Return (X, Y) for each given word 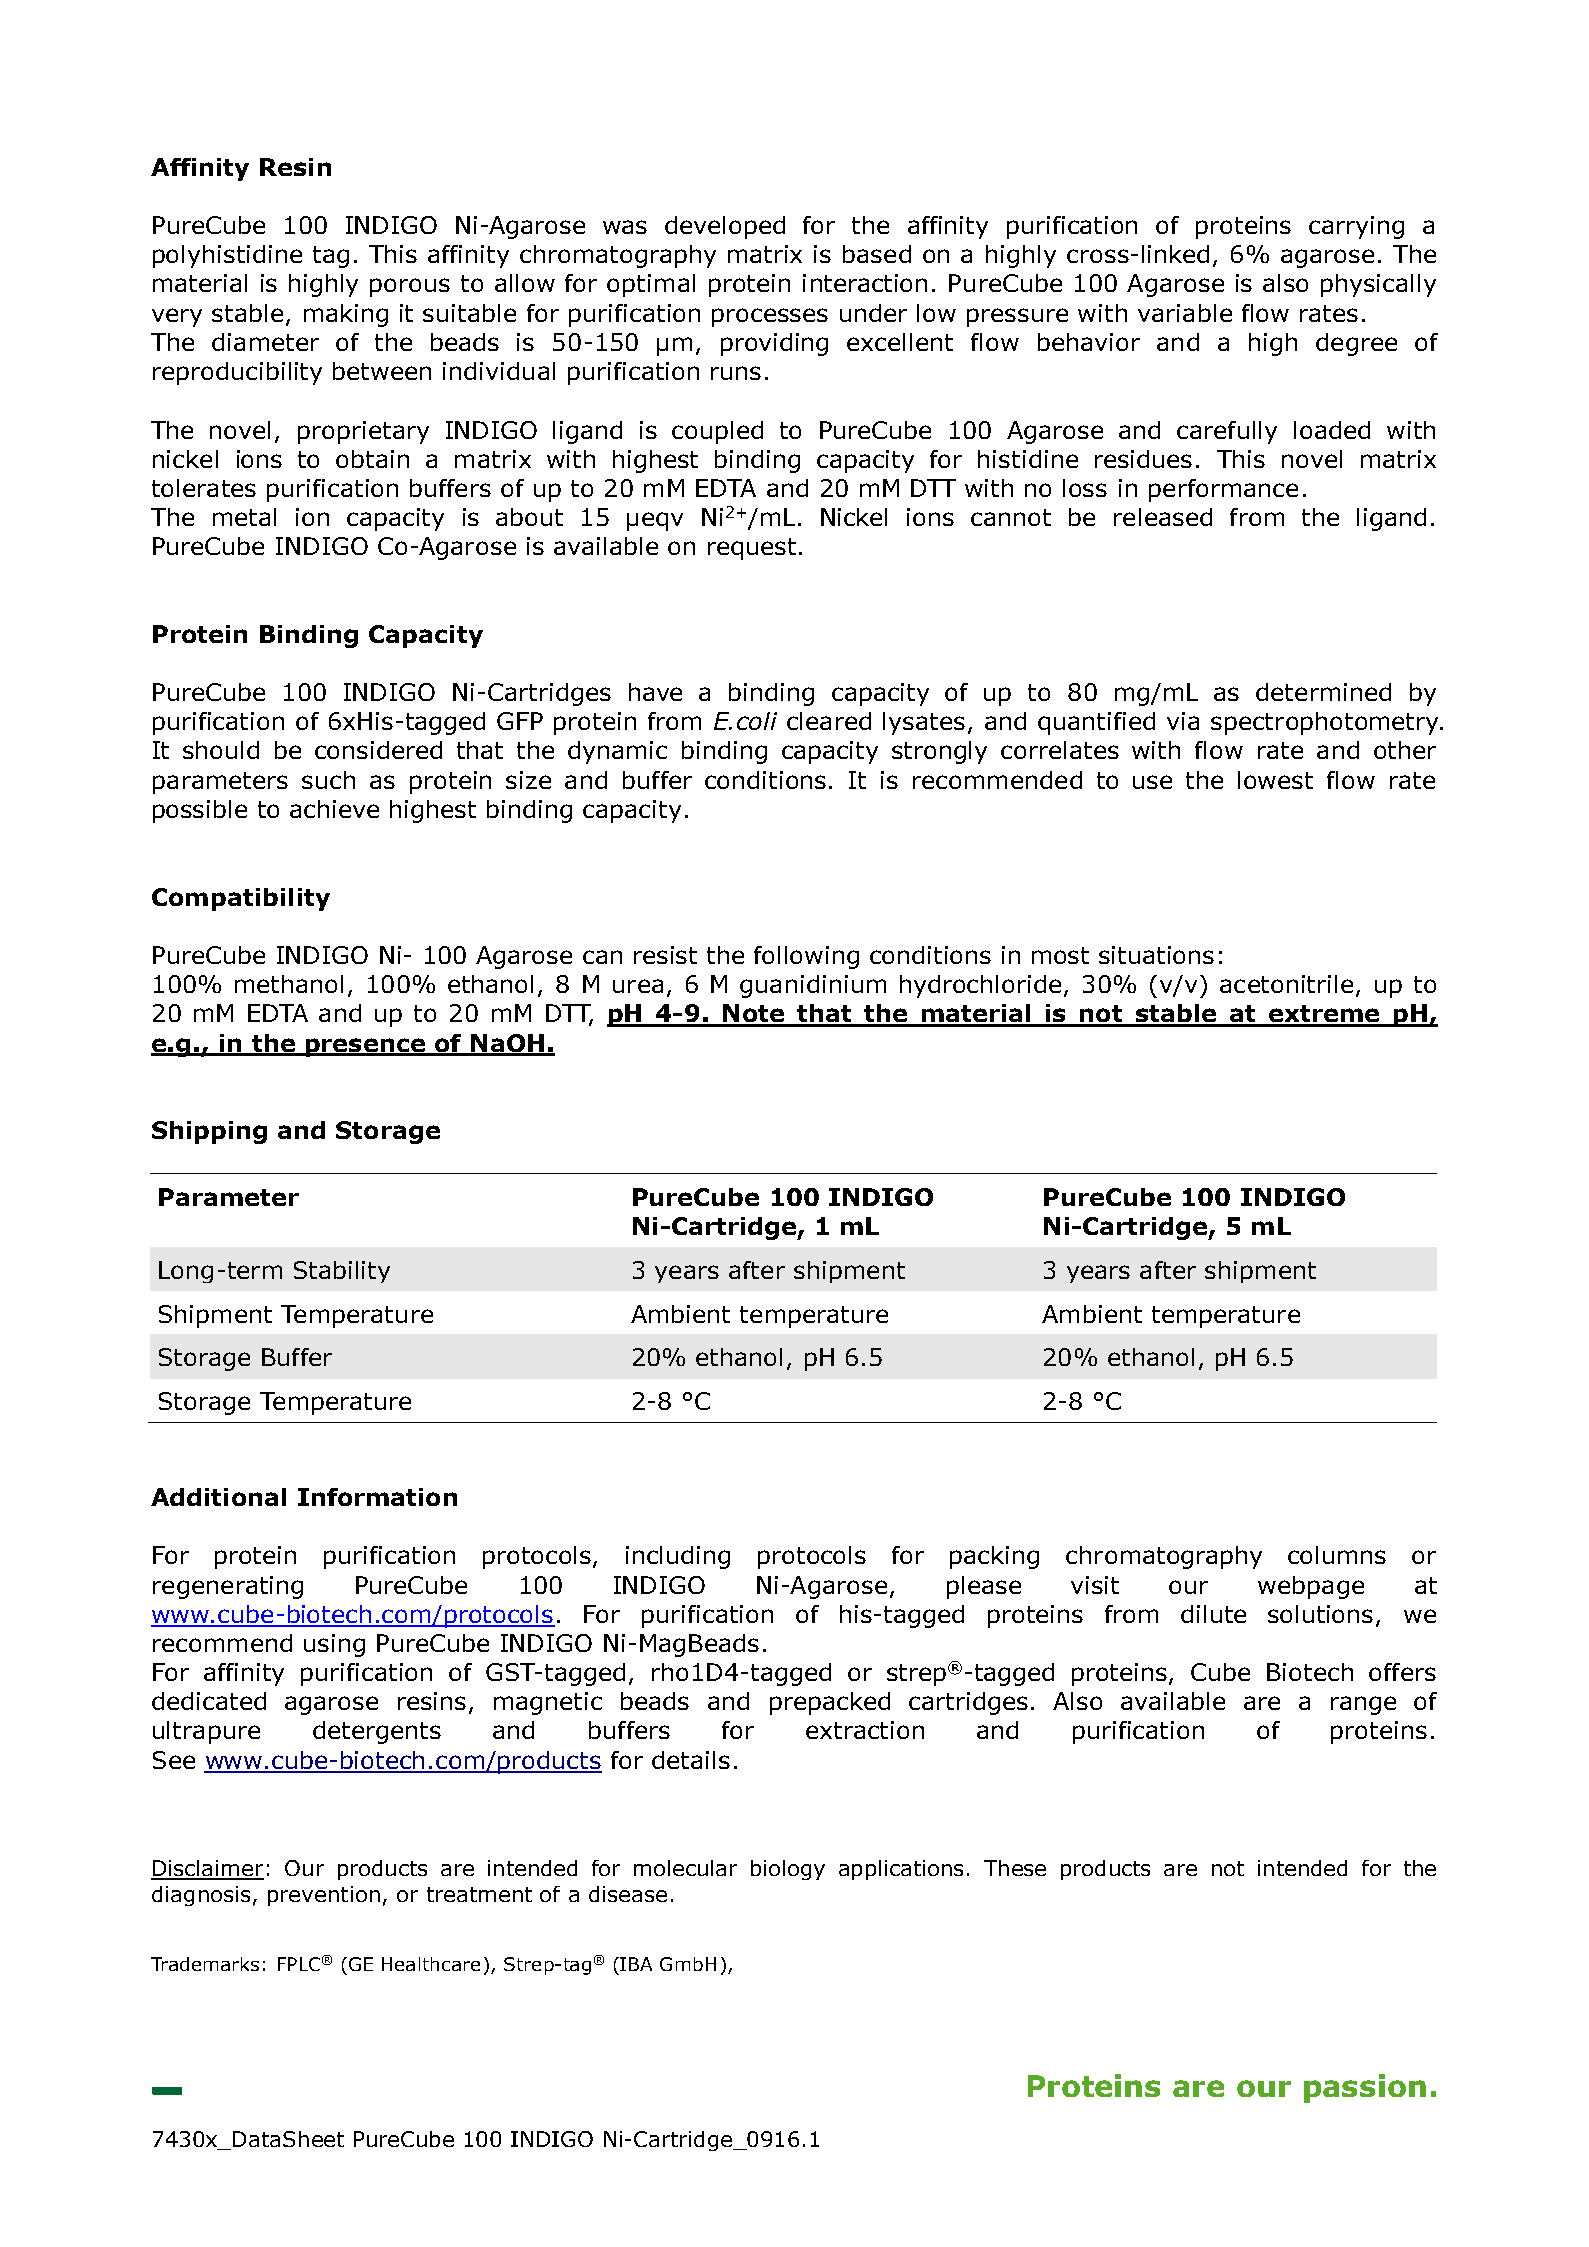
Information (377, 1497)
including (678, 1557)
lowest (1275, 780)
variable (1185, 313)
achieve (334, 809)
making (346, 315)
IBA (636, 1964)
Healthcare (431, 1964)
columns (1337, 1555)
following (806, 957)
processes (770, 317)
